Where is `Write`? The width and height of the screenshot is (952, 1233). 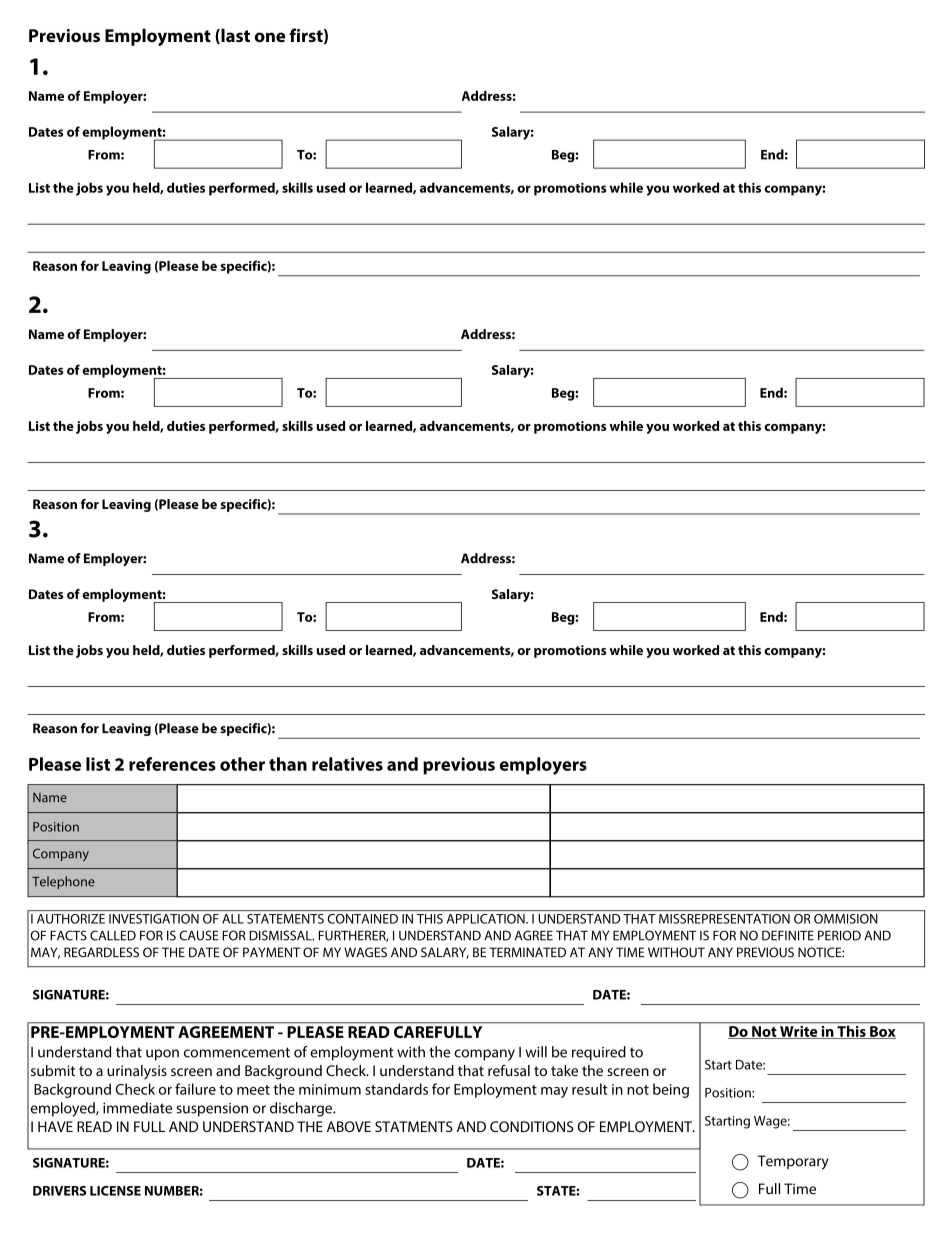 Write is located at coordinates (799, 1031).
